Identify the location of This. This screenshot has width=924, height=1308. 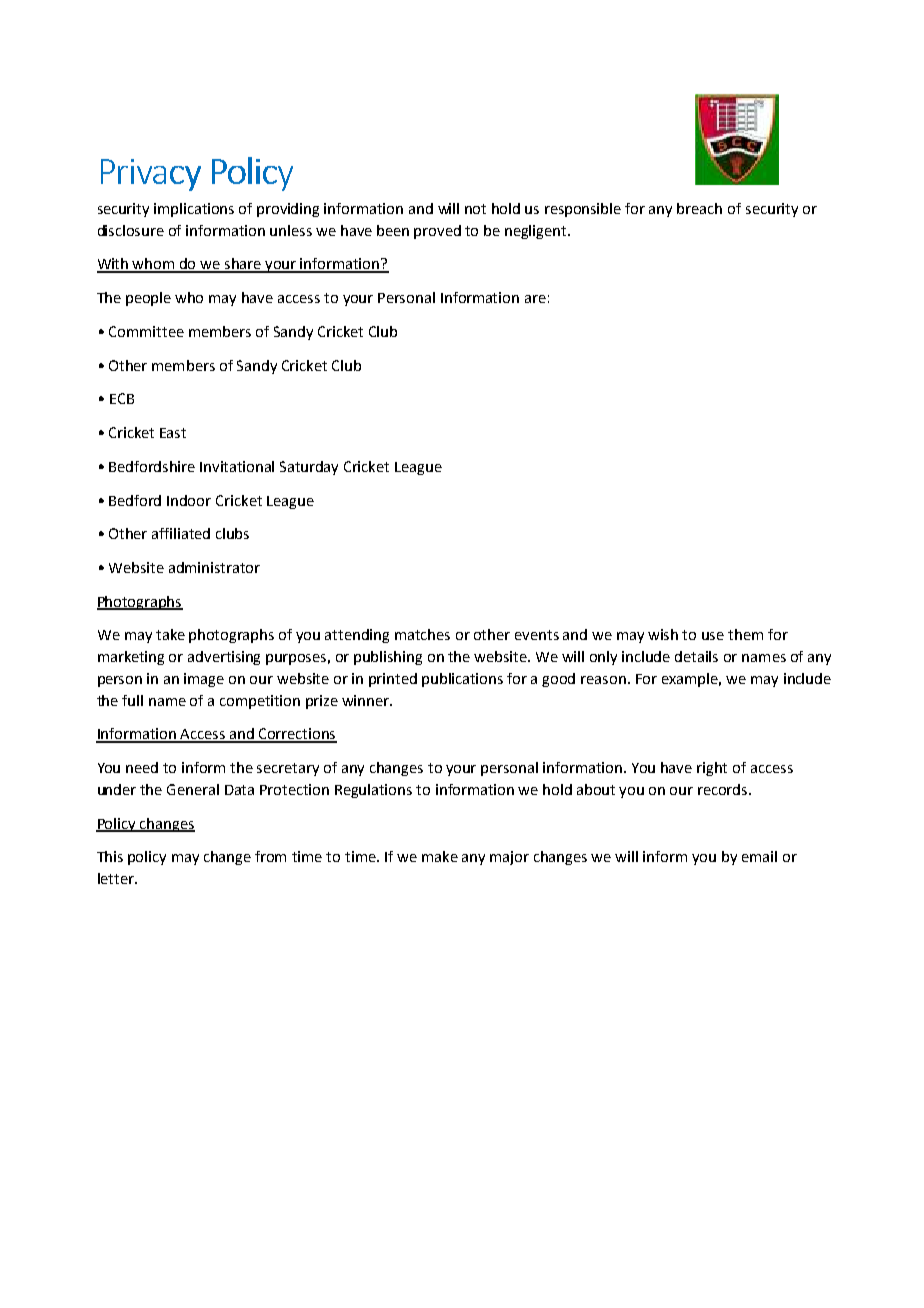
(110, 856).
